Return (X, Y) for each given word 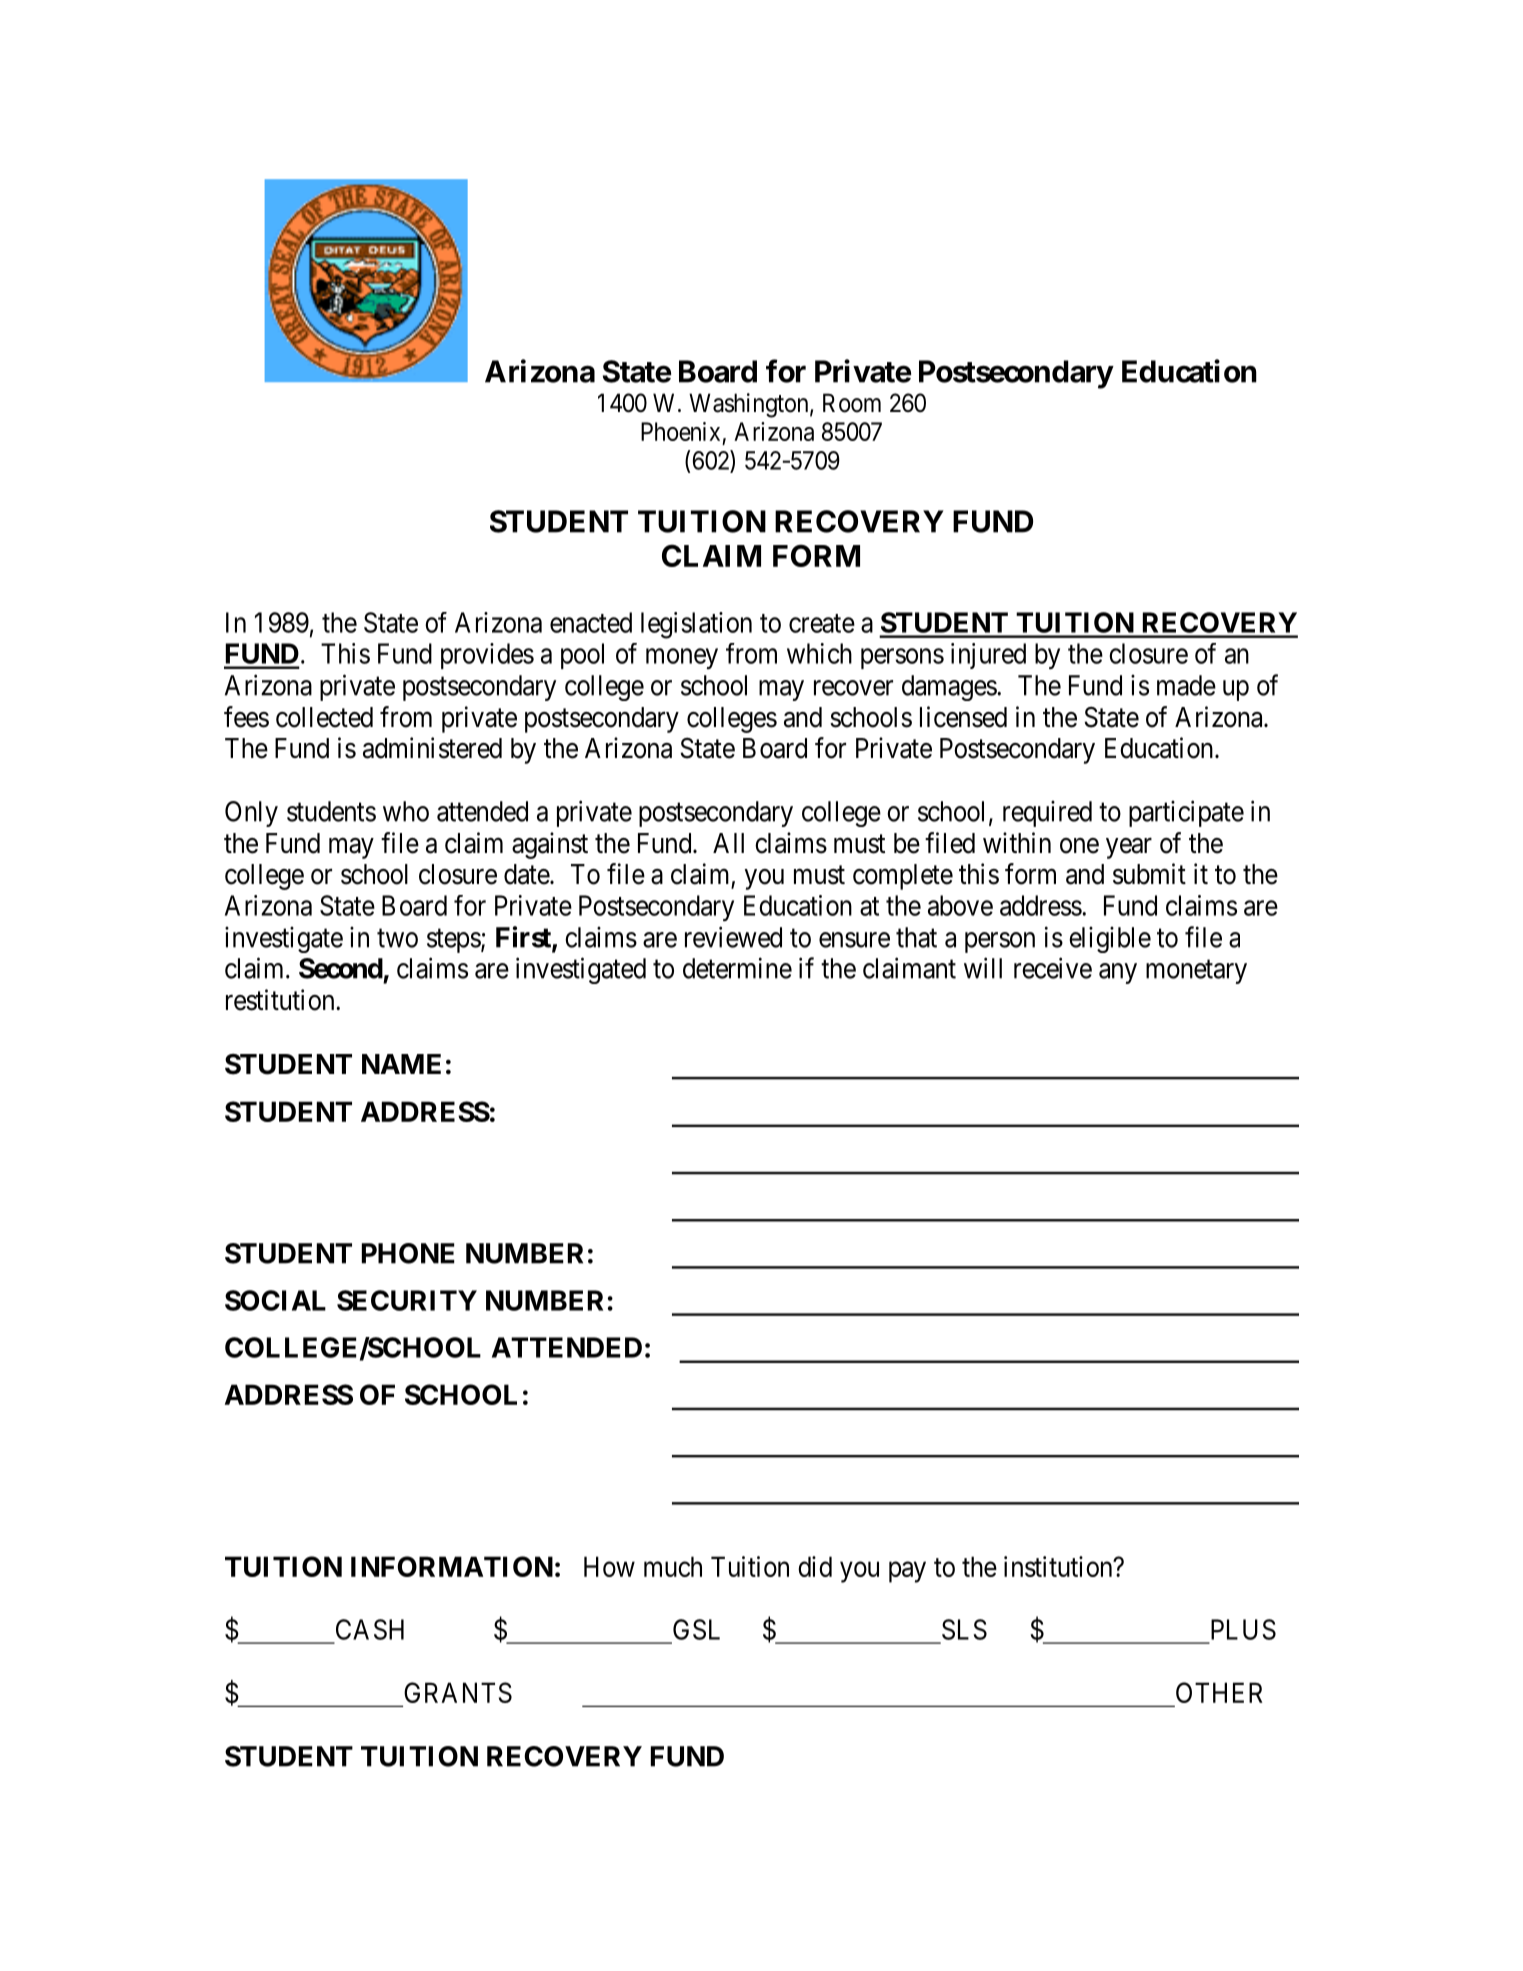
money (682, 658)
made (1186, 685)
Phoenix (680, 431)
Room (852, 403)
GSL (696, 1629)
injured (988, 656)
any (1118, 973)
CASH (370, 1629)
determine (737, 968)
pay (907, 1572)
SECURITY (407, 1300)
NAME (401, 1064)
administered (432, 748)
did (815, 1566)
